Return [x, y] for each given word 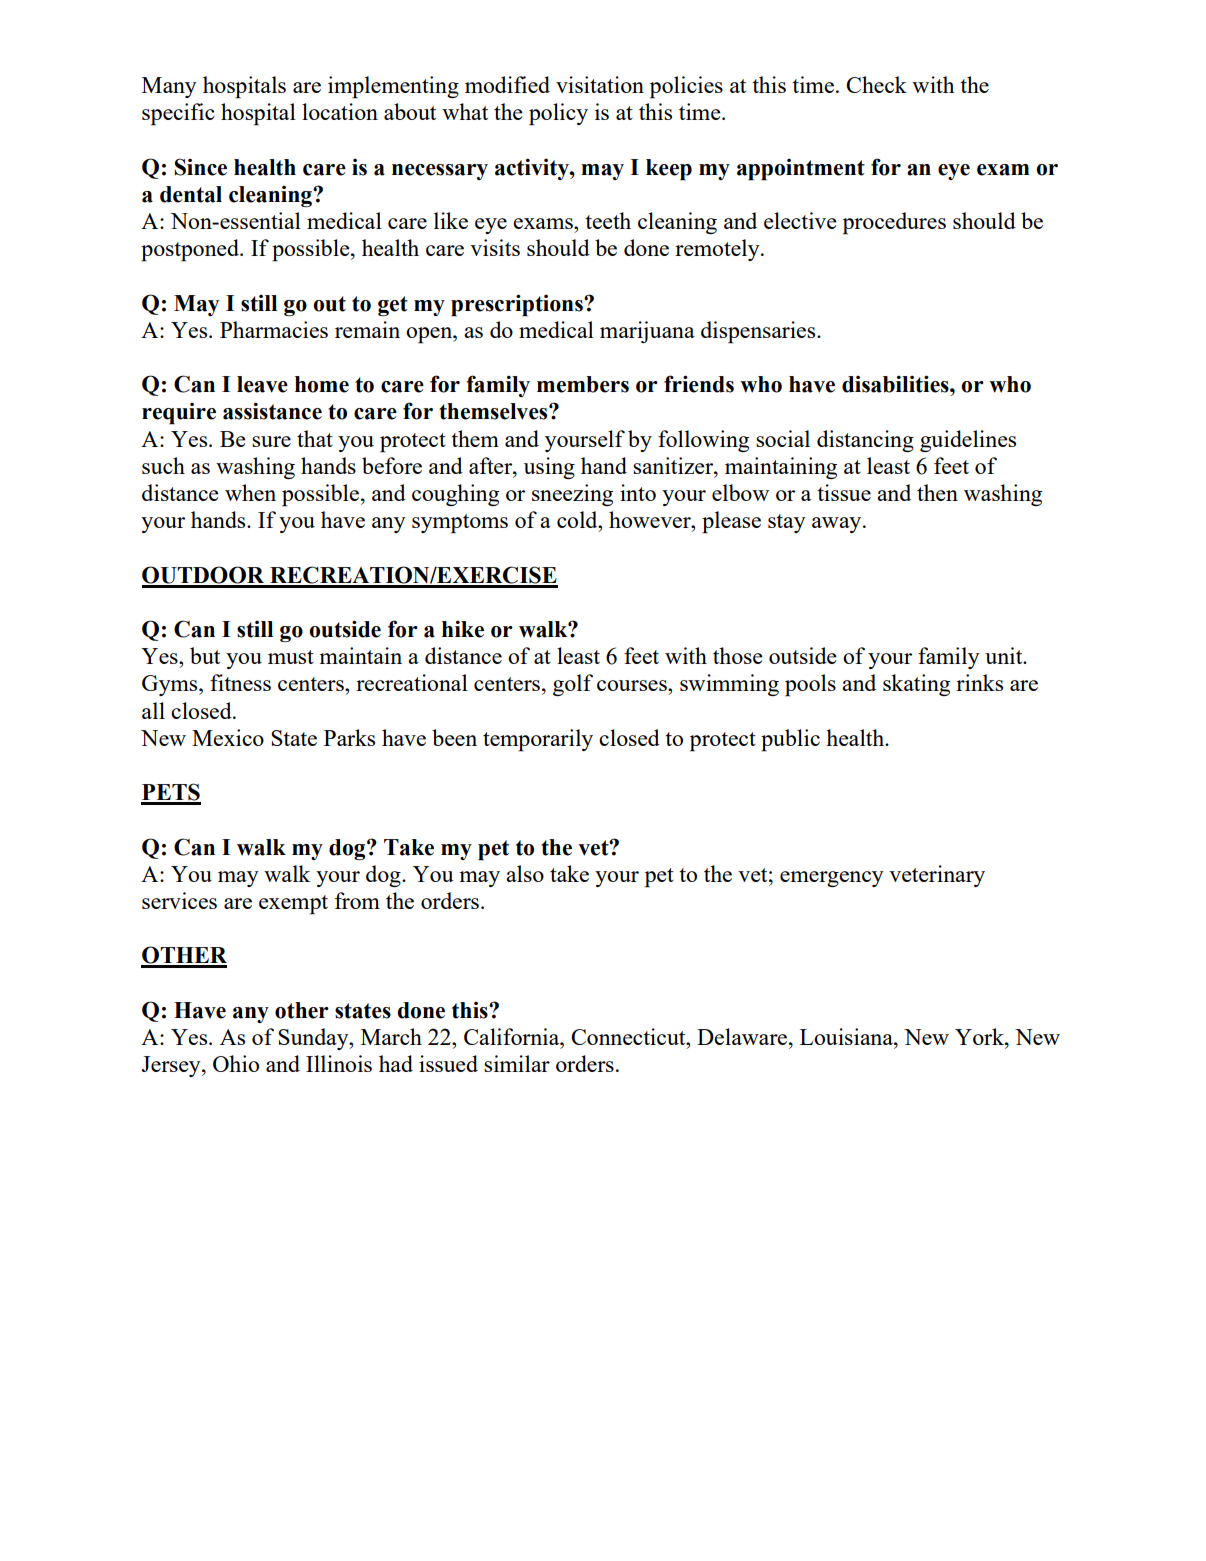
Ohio [236, 1063]
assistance [272, 411]
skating [916, 685]
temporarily [538, 740]
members [583, 384]
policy [558, 114]
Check [876, 84]
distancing [865, 441]
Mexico [228, 737]
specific [178, 114]
